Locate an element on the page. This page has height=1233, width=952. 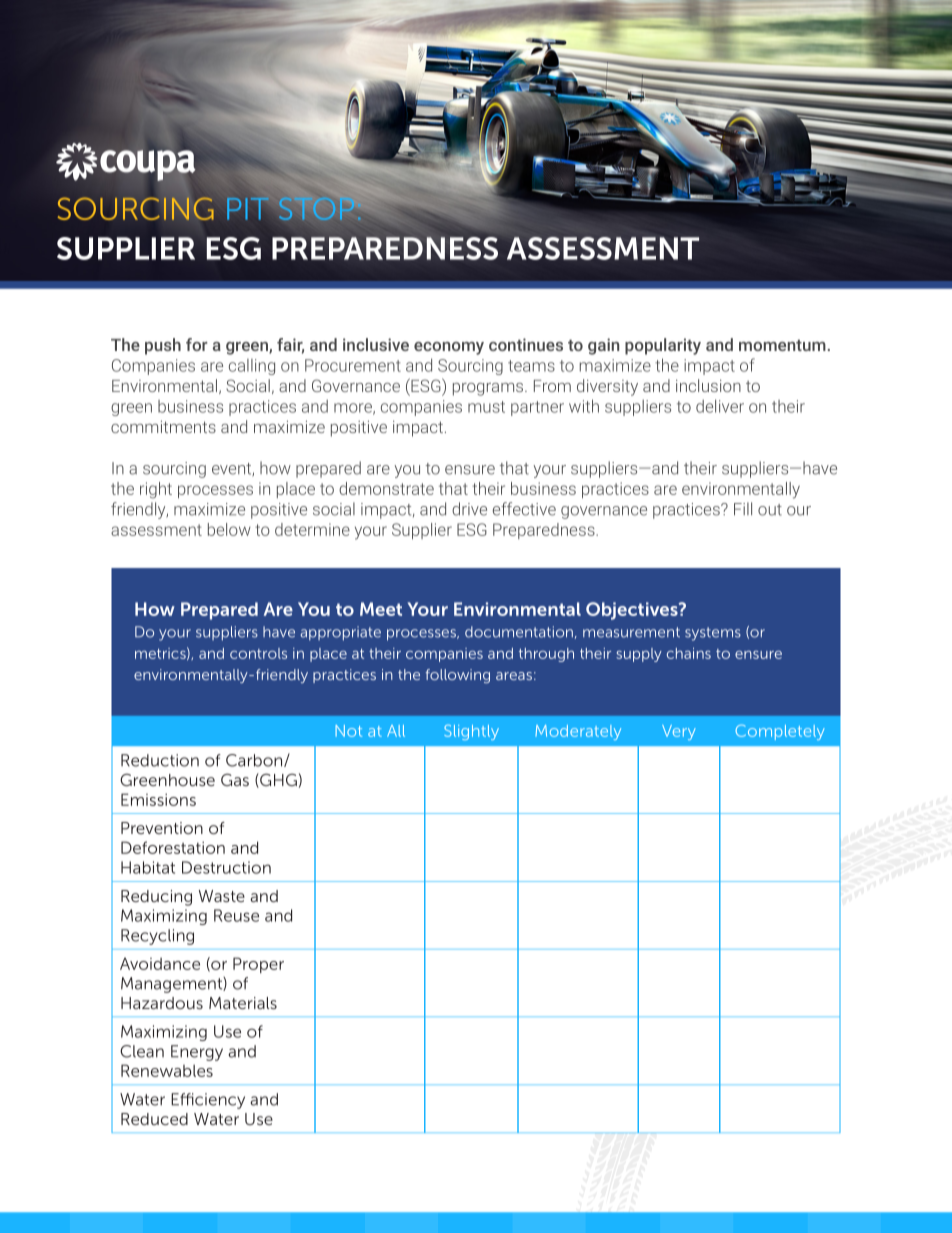
must is located at coordinates (486, 407).
